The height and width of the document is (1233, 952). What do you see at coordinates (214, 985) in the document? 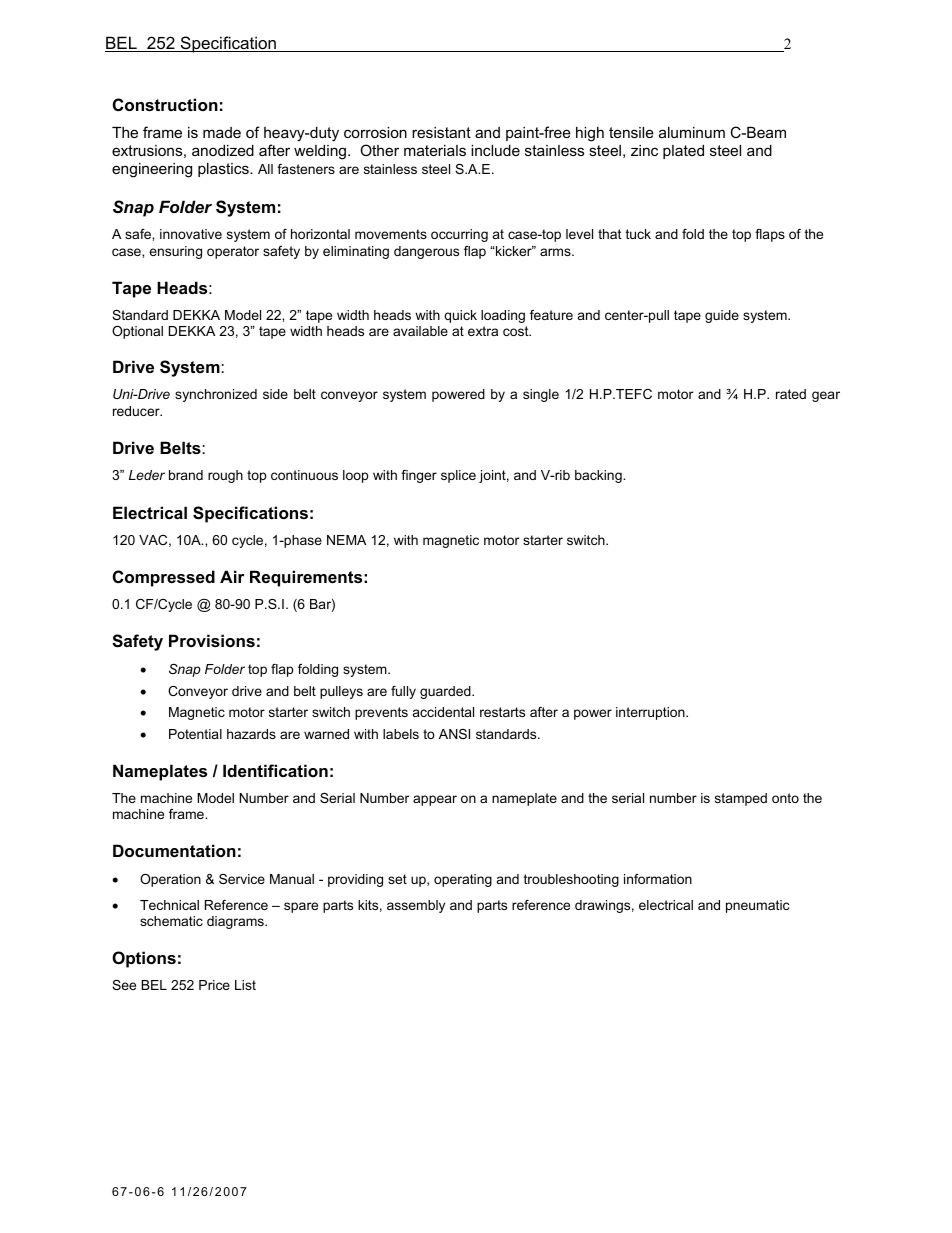
I see `Price` at bounding box center [214, 985].
